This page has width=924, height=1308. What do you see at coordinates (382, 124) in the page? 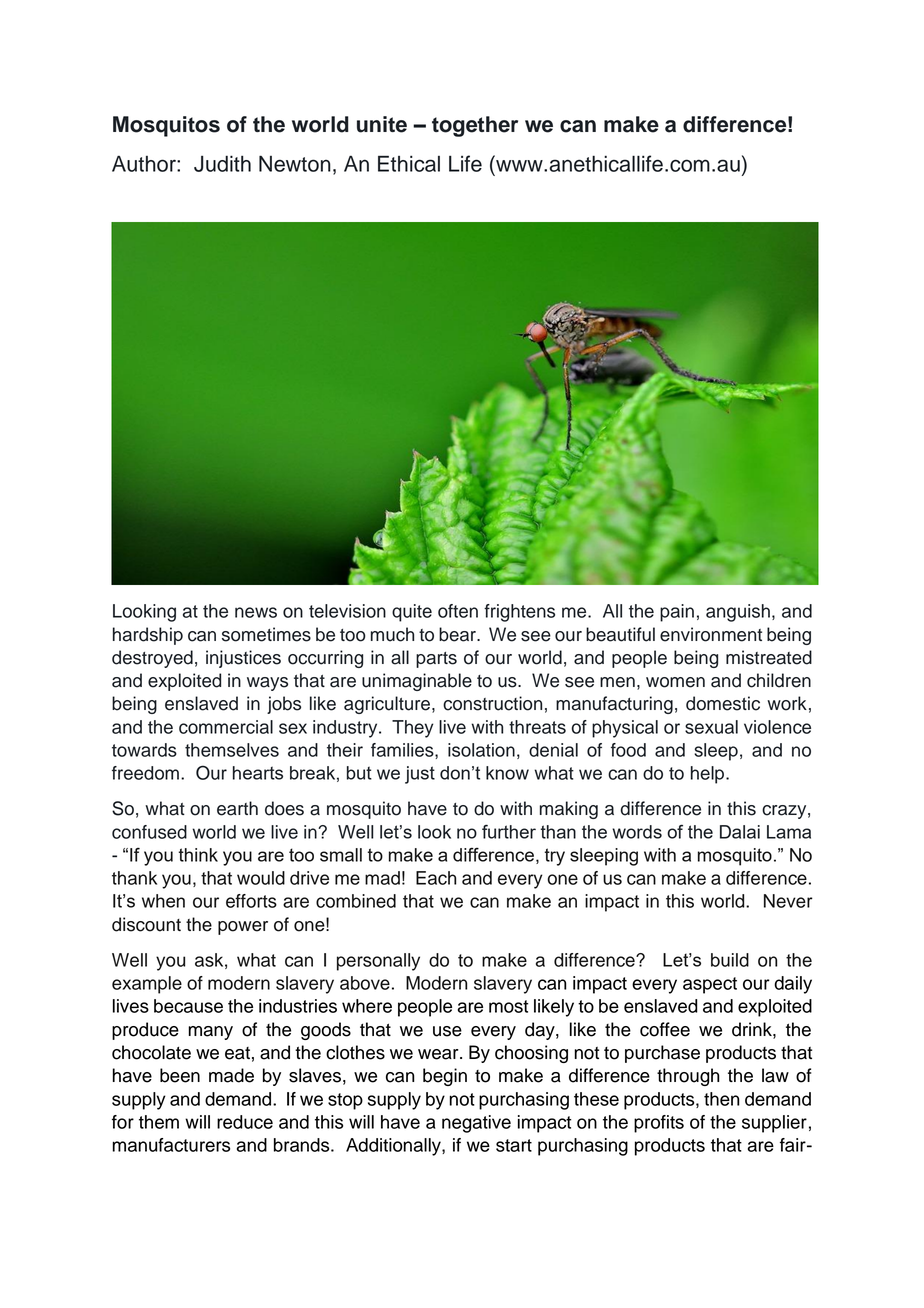
I see `unite` at bounding box center [382, 124].
